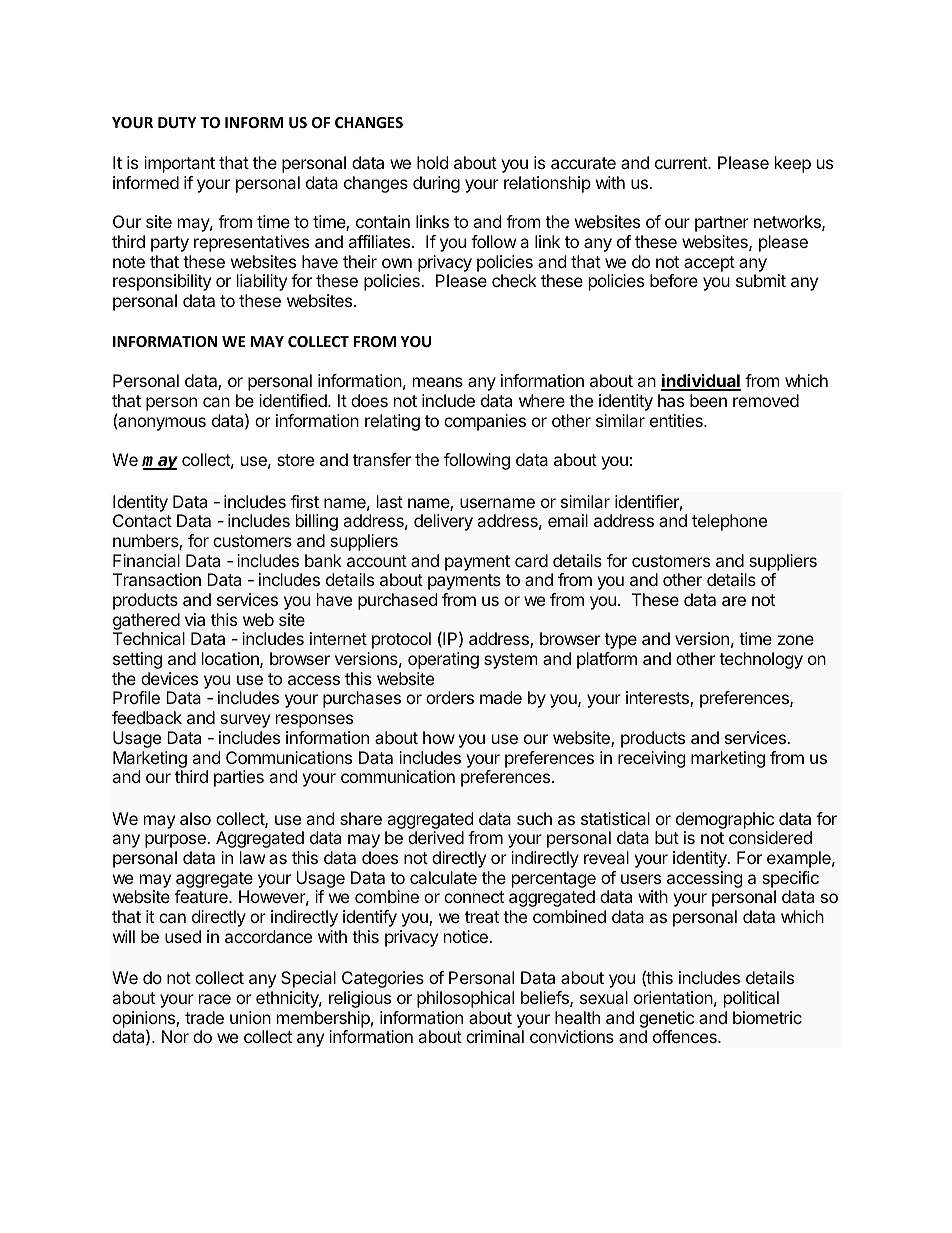 The image size is (952, 1233). Describe the element at coordinates (432, 162) in the image. I see `hold` at that location.
